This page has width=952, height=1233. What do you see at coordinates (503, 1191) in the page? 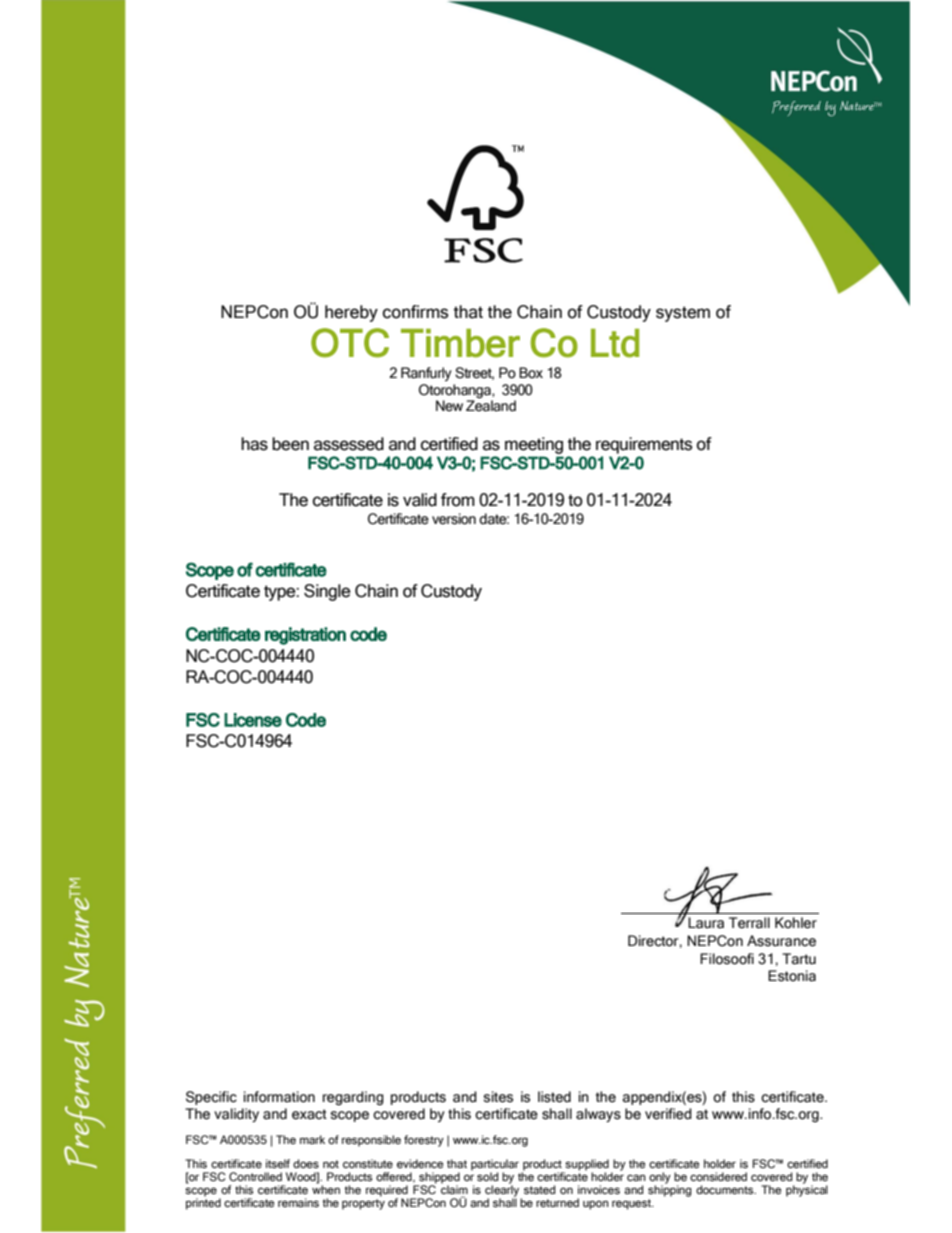
I see `clearly` at bounding box center [503, 1191].
